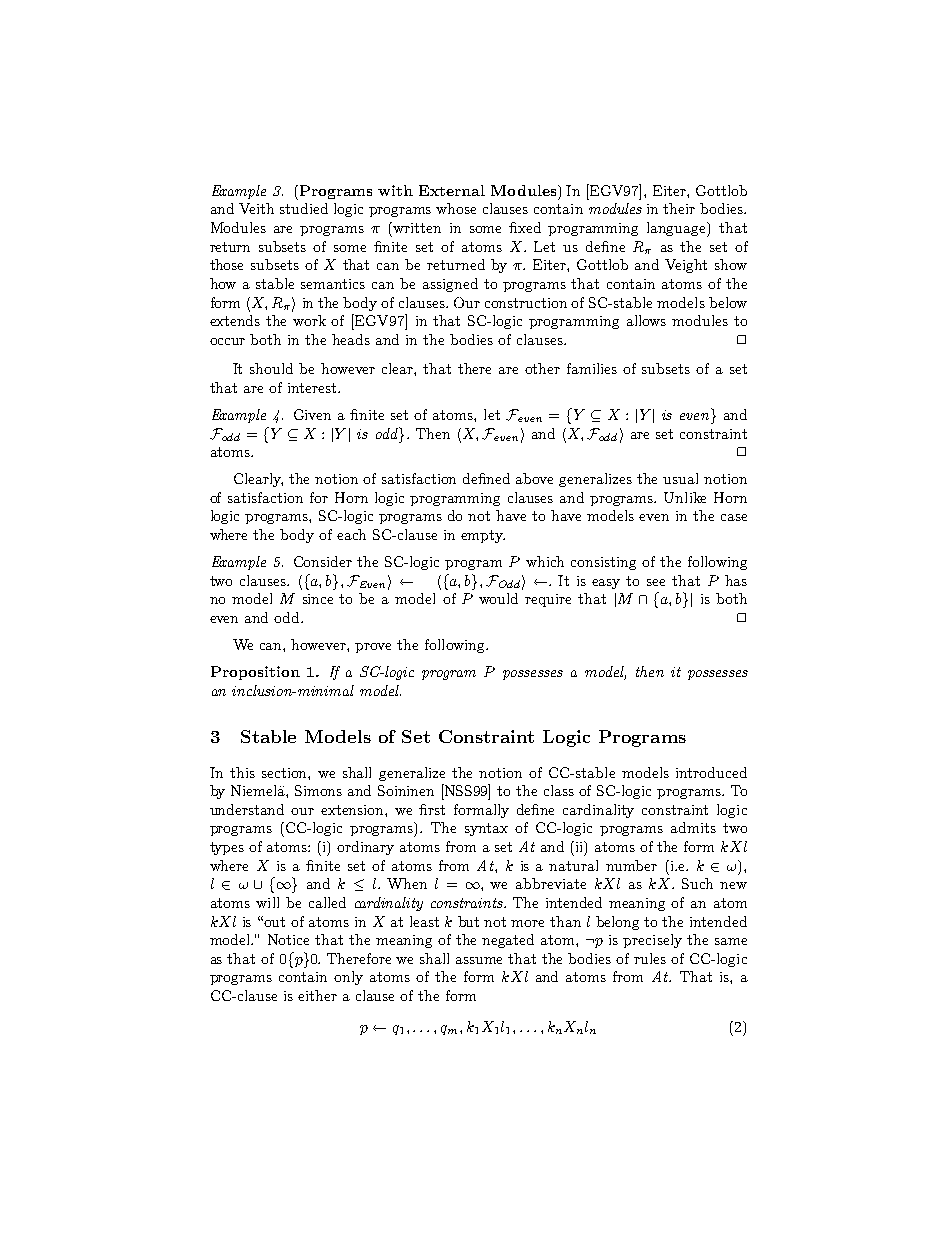 This image has height=1233, width=952. What do you see at coordinates (542, 368) in the image?
I see `other` at bounding box center [542, 368].
